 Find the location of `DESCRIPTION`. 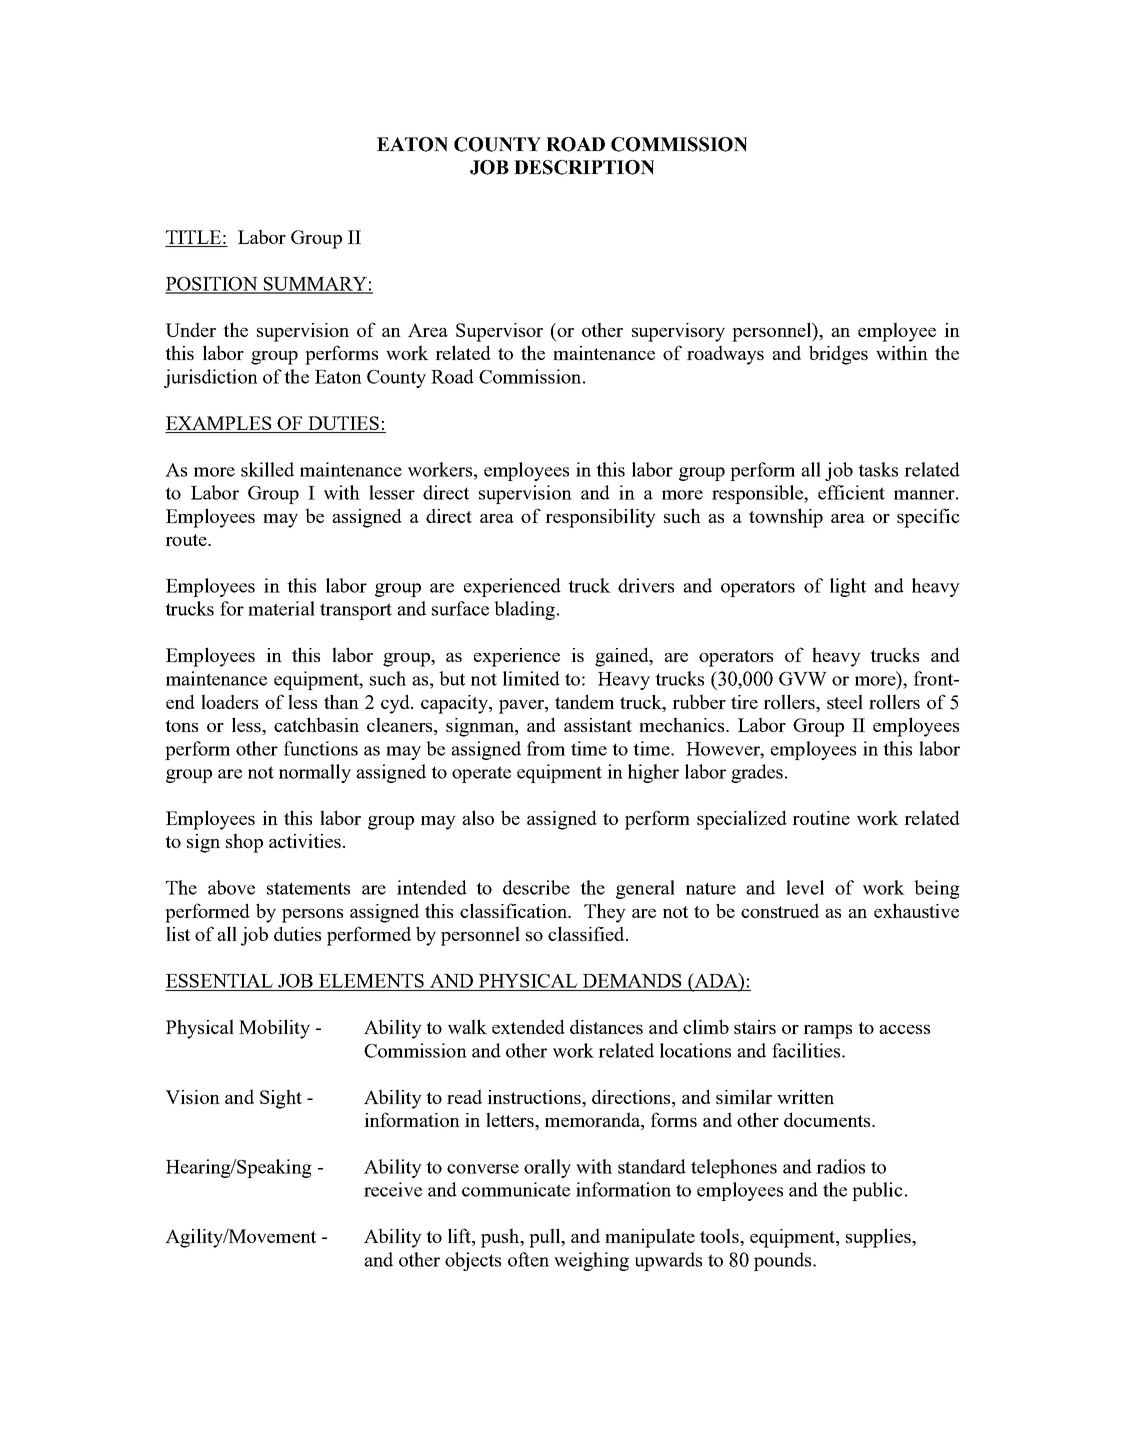

DESCRIPTION is located at coordinates (584, 167).
